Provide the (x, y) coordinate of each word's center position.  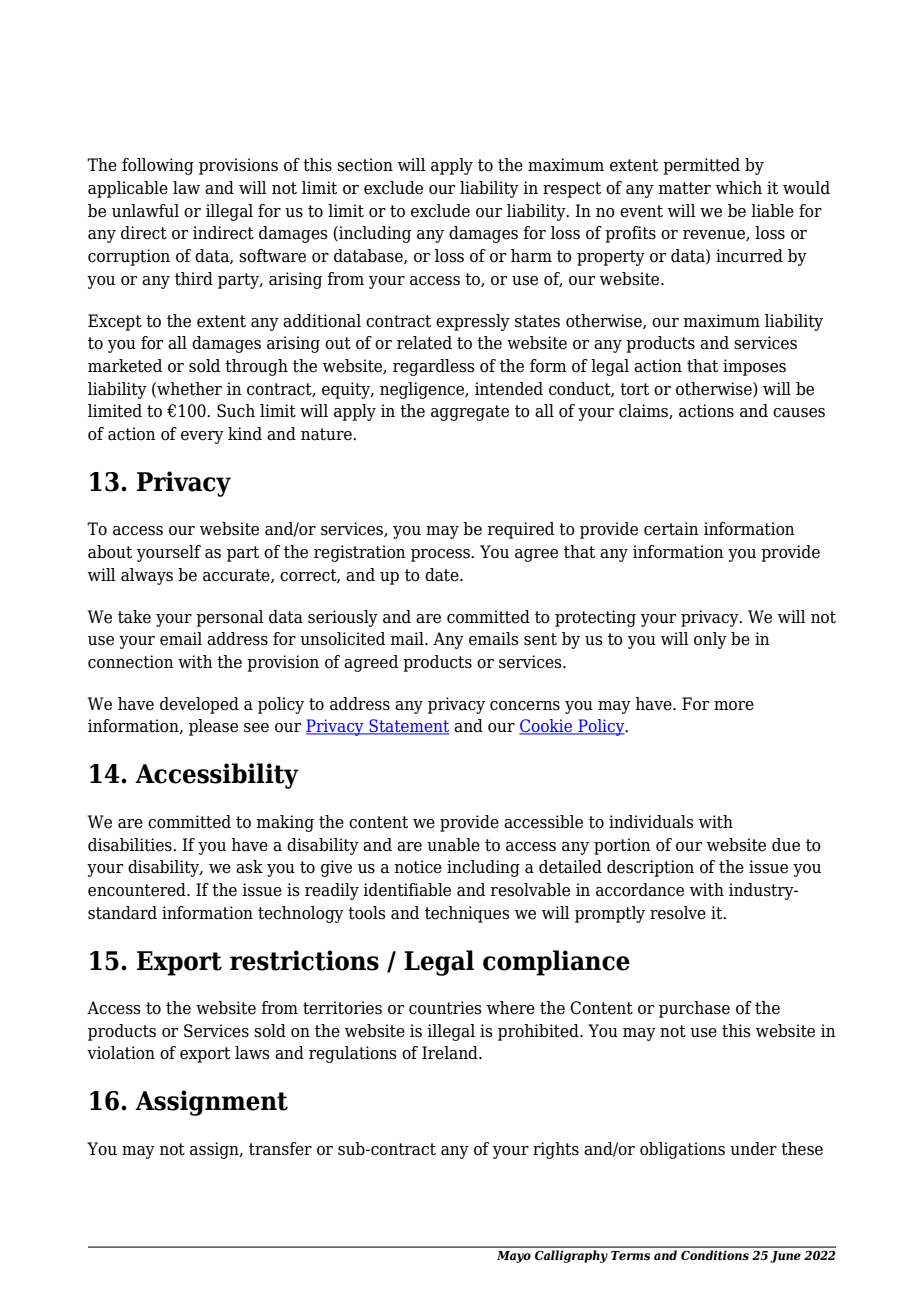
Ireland (451, 1053)
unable (453, 845)
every (202, 437)
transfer (280, 1149)
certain (671, 529)
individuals (651, 822)
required (520, 530)
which (739, 188)
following (158, 166)
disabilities (131, 845)
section (365, 165)
